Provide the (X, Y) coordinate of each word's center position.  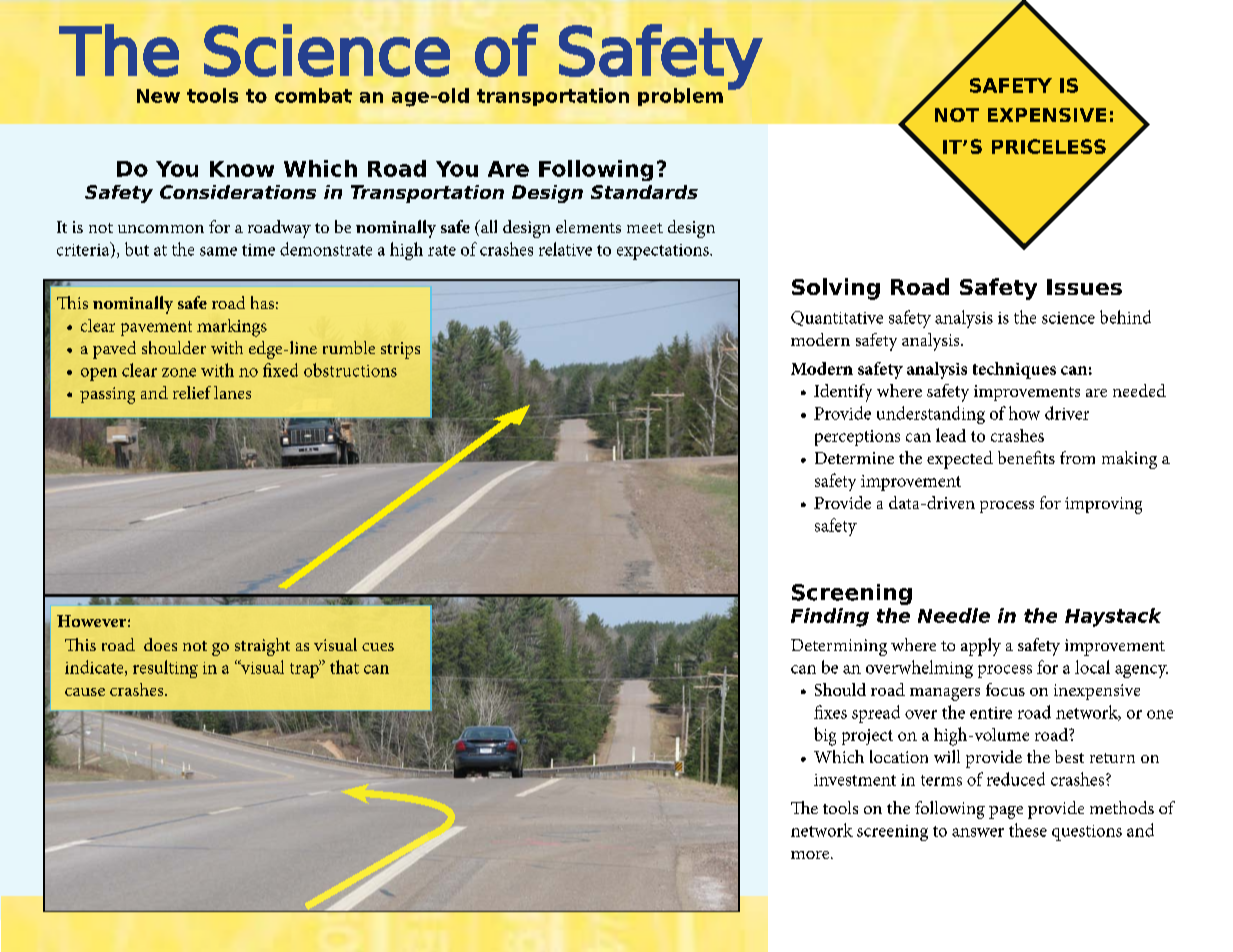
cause (85, 692)
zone (179, 372)
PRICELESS (1049, 146)
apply (981, 647)
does (160, 644)
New (158, 96)
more (811, 855)
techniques (1014, 370)
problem (680, 97)
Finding (830, 617)
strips (400, 350)
